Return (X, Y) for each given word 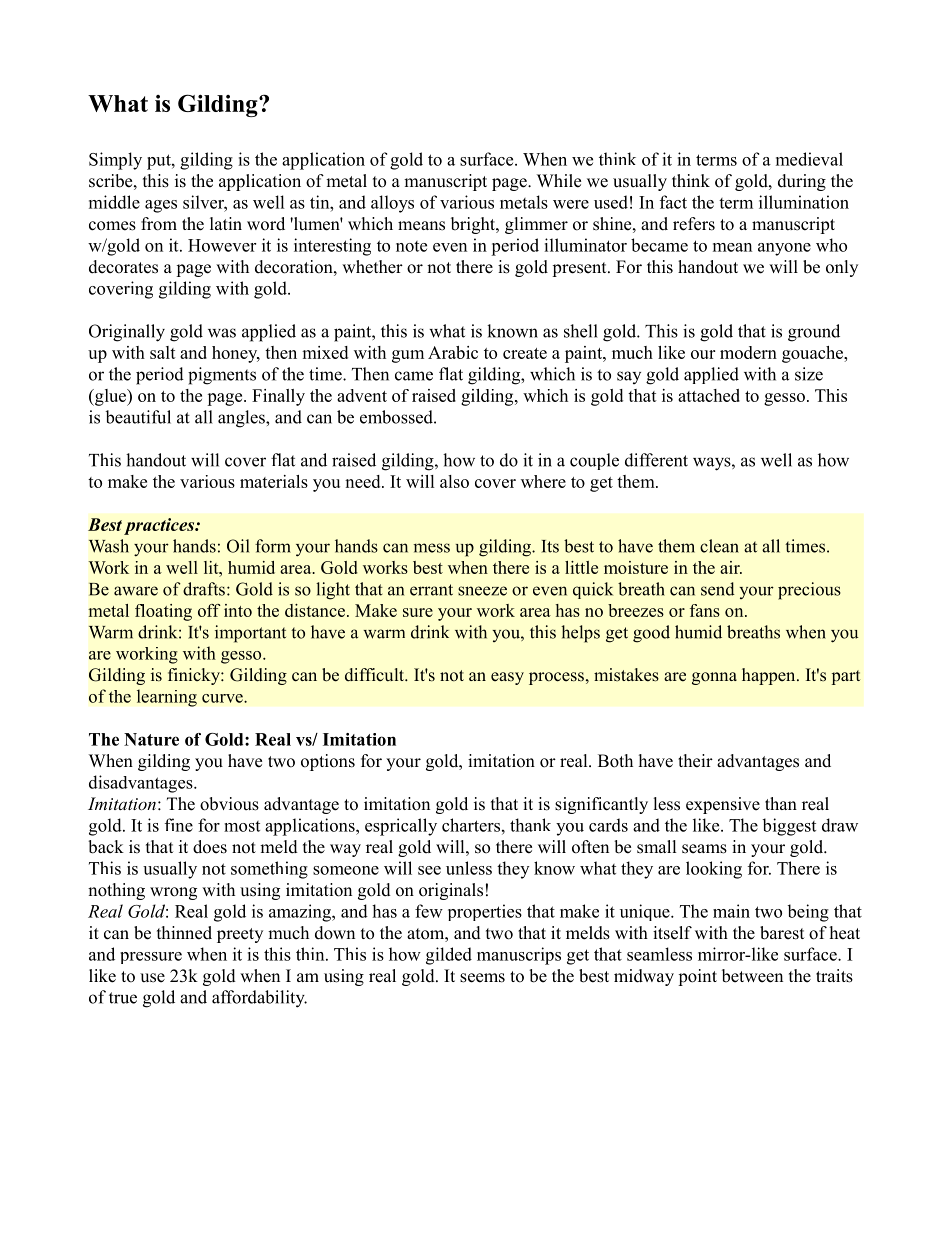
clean (719, 546)
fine (179, 825)
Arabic (453, 352)
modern (748, 352)
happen (770, 676)
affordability (259, 999)
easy (507, 678)
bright (474, 225)
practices (160, 526)
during (802, 182)
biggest (789, 827)
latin (226, 223)
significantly (601, 805)
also (454, 481)
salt (163, 352)
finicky (195, 676)
